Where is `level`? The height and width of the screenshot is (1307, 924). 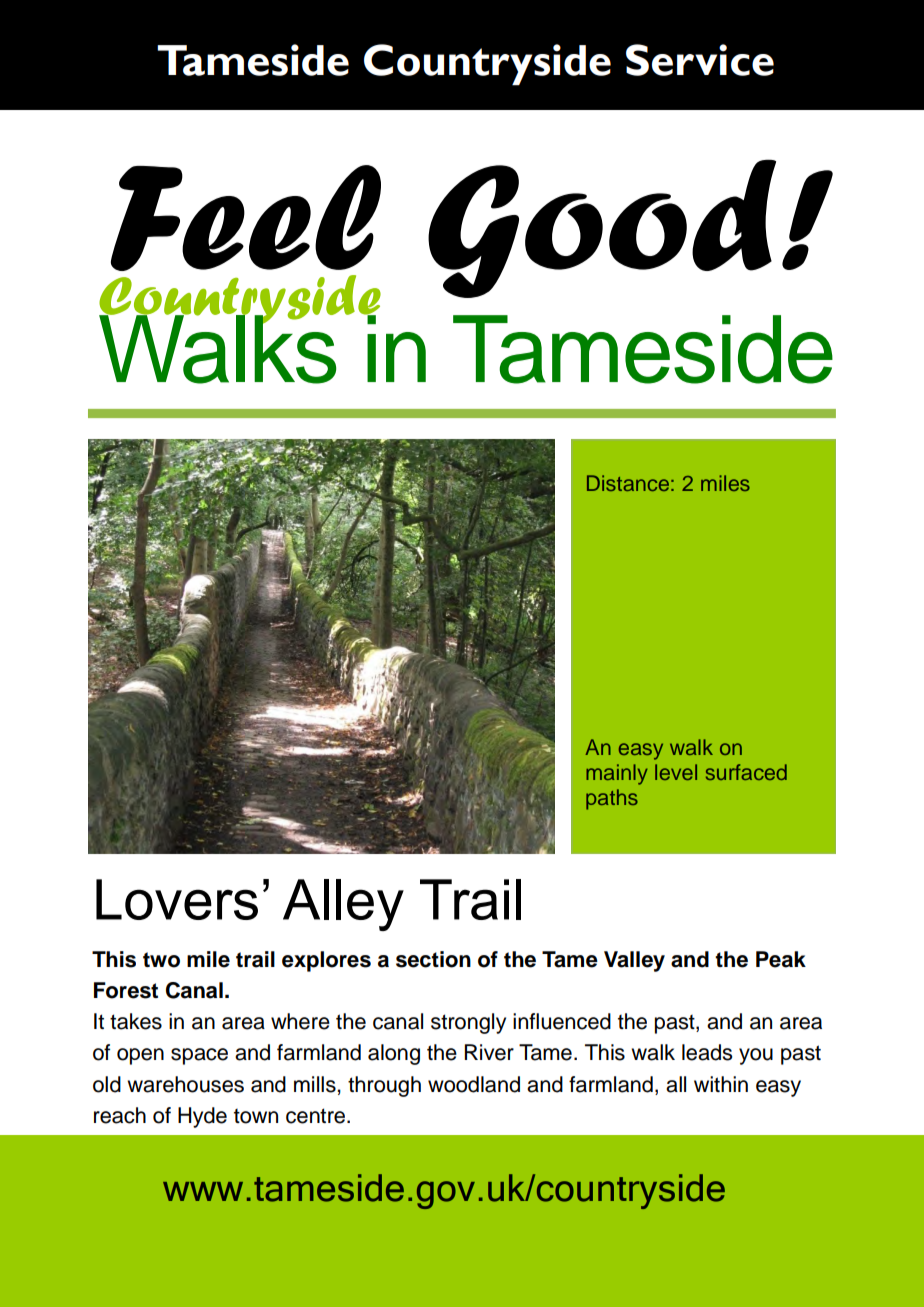
level is located at coordinates (676, 772).
